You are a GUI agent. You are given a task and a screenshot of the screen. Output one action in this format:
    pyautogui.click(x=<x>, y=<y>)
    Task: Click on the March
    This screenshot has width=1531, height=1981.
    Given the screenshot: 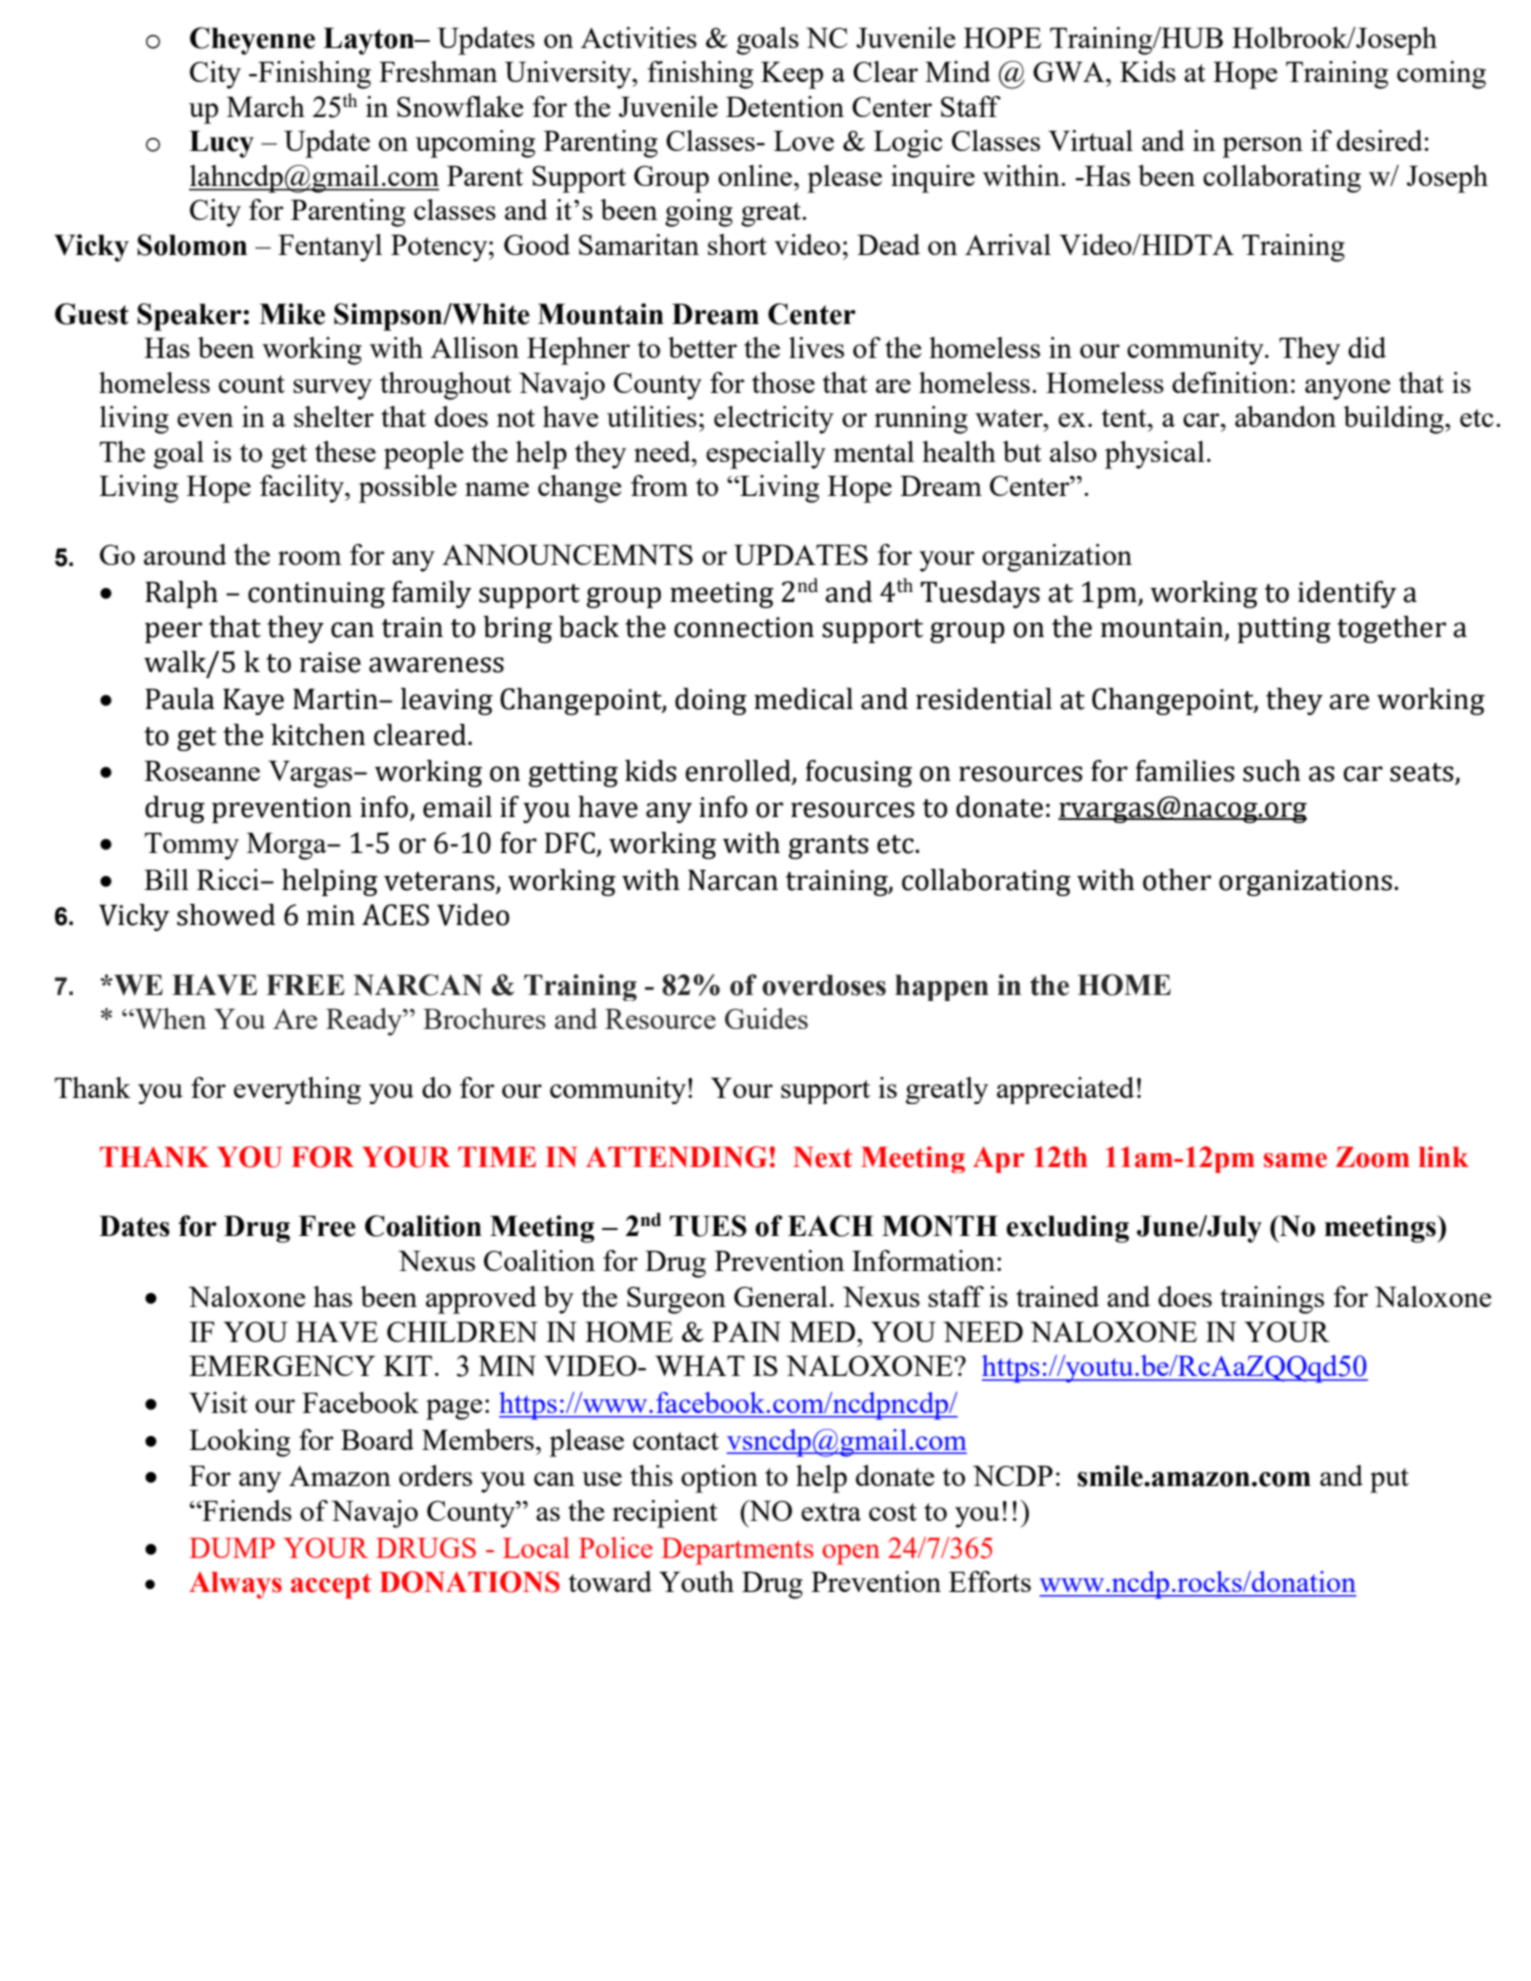 What is the action you would take?
    pyautogui.click(x=266, y=106)
